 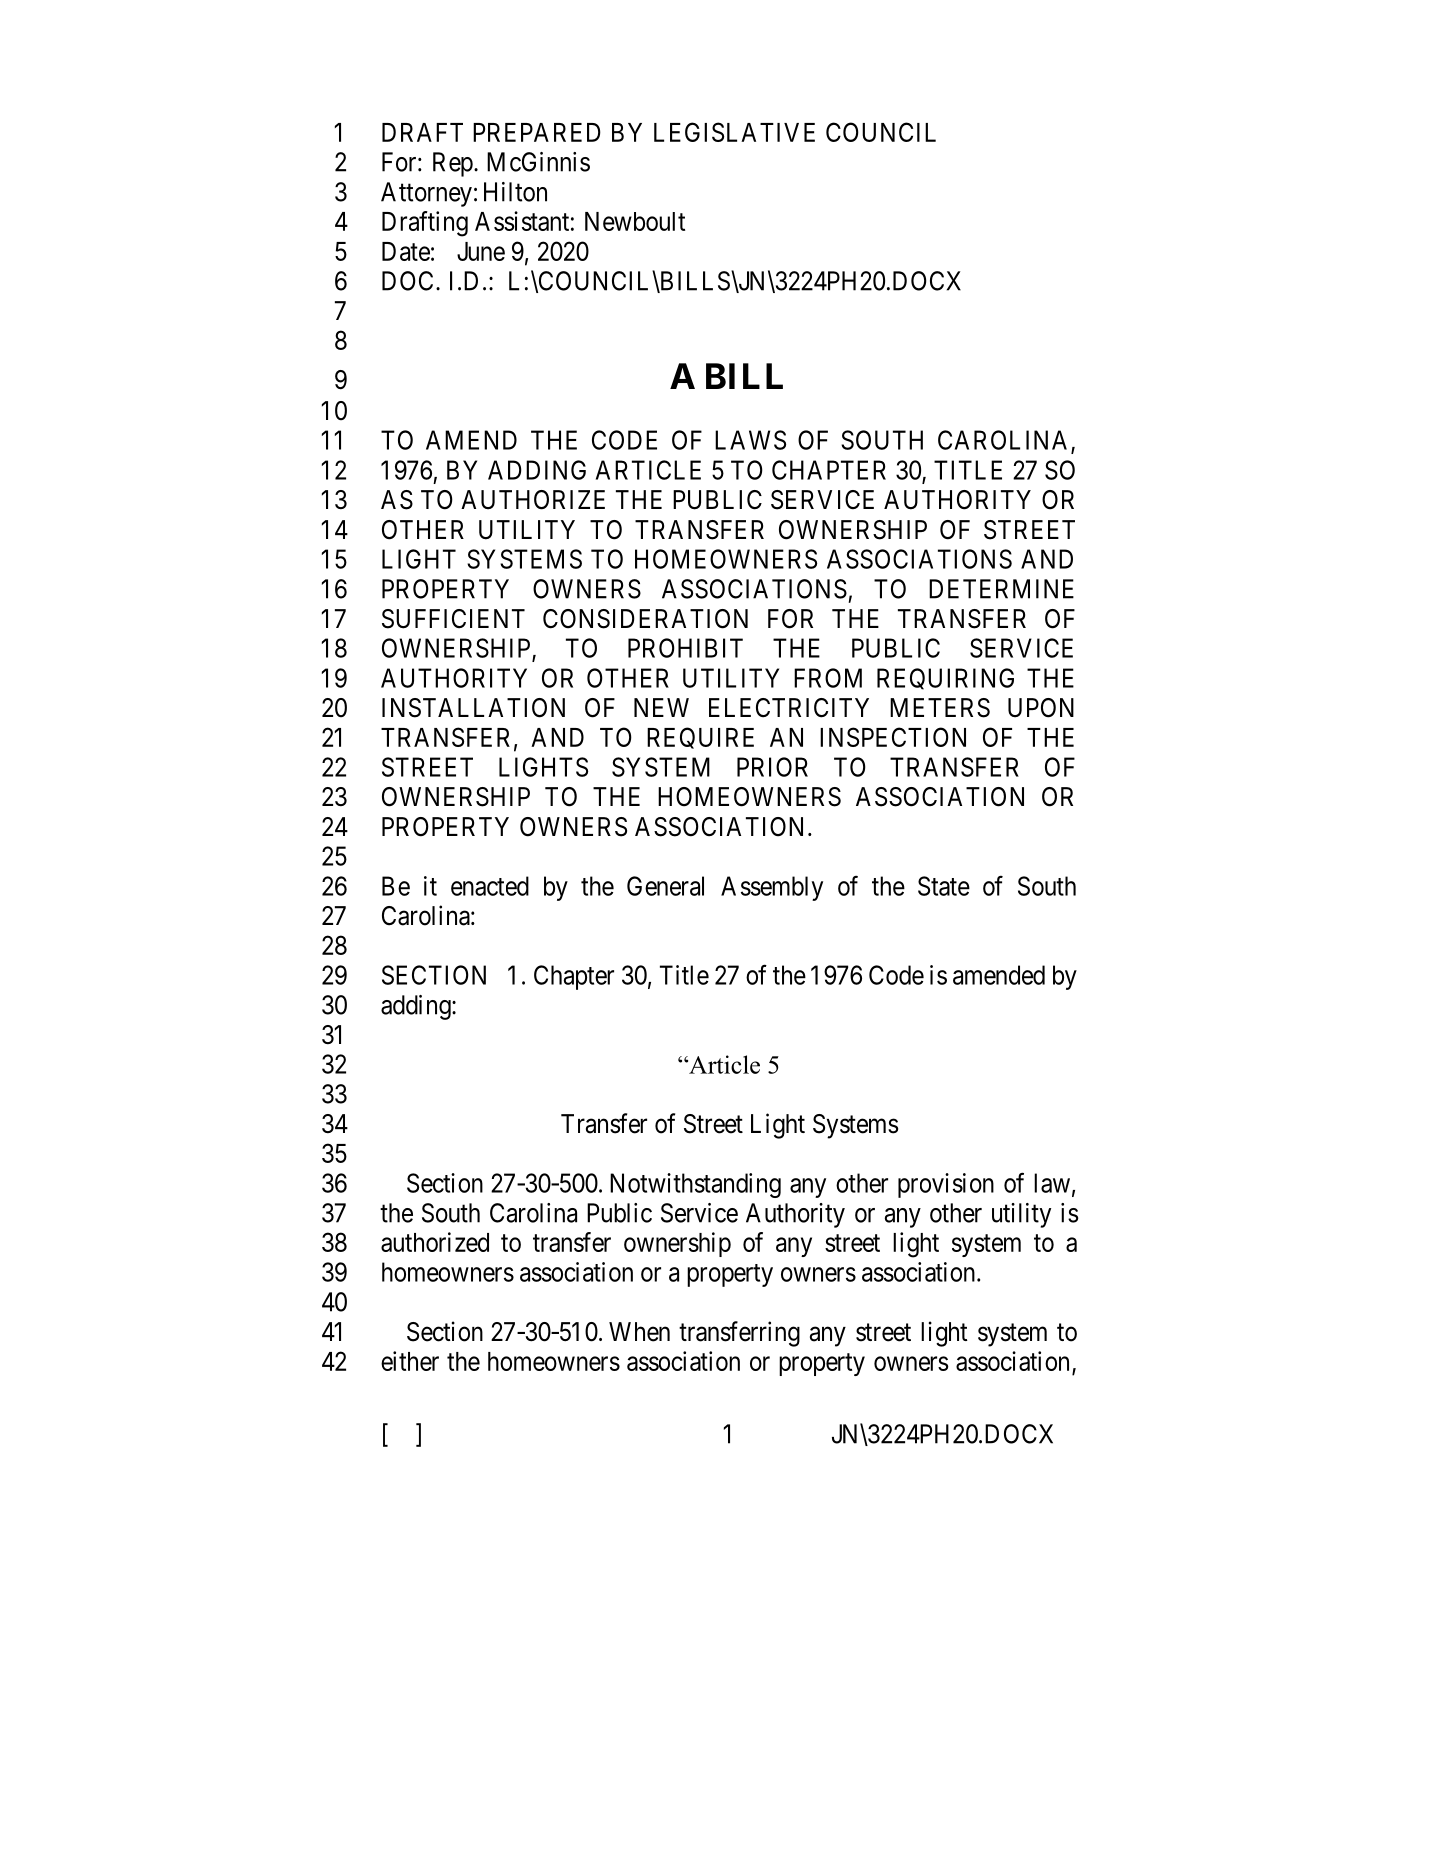 I want to click on SUFFICIENT, so click(x=453, y=619).
